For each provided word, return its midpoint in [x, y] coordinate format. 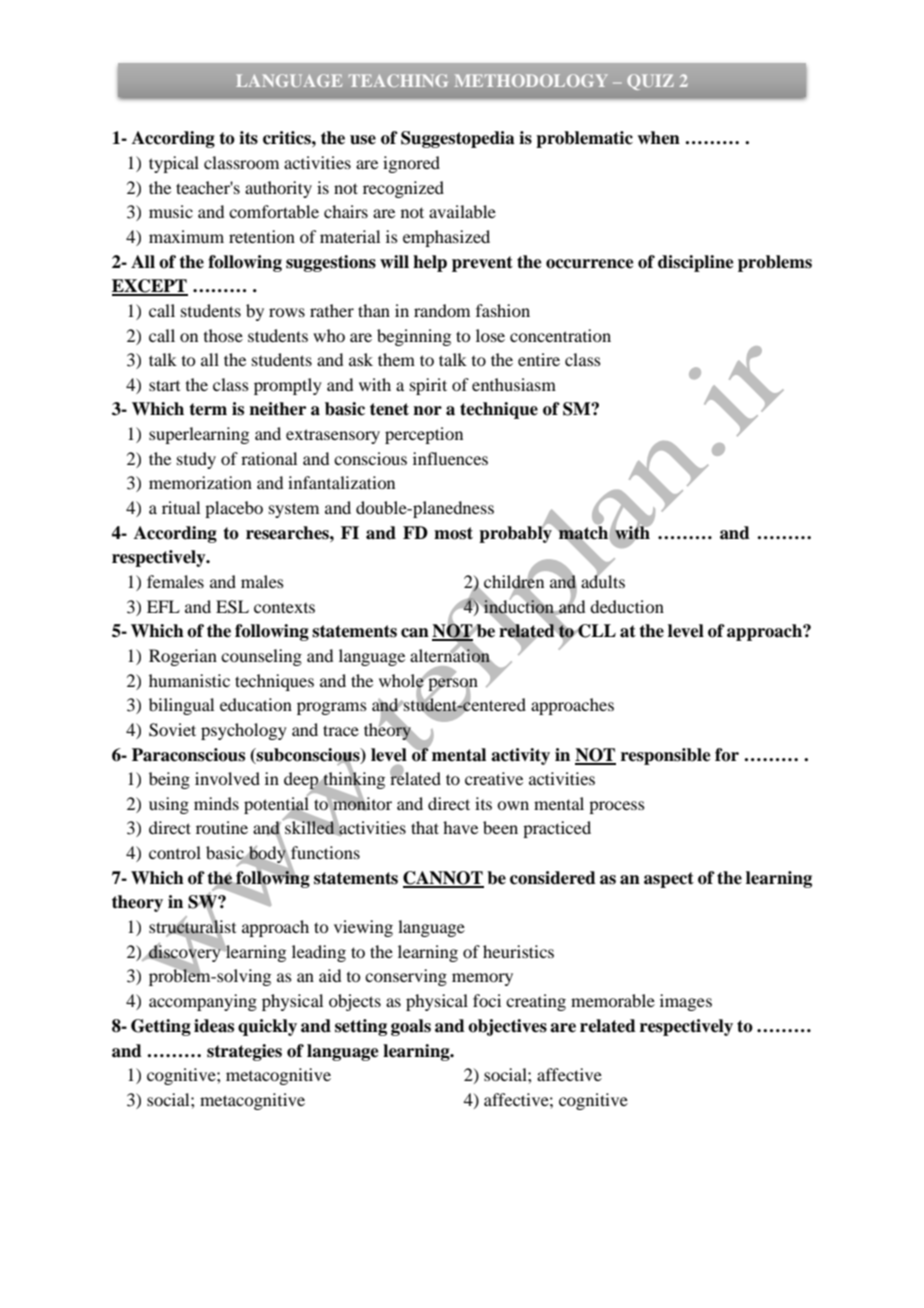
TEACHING [398, 80]
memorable [613, 1000]
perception [424, 435]
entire [539, 359]
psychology [244, 731]
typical [174, 164]
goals [411, 1027]
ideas [214, 1026]
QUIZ [650, 82]
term [208, 409]
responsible [666, 756]
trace [341, 730]
